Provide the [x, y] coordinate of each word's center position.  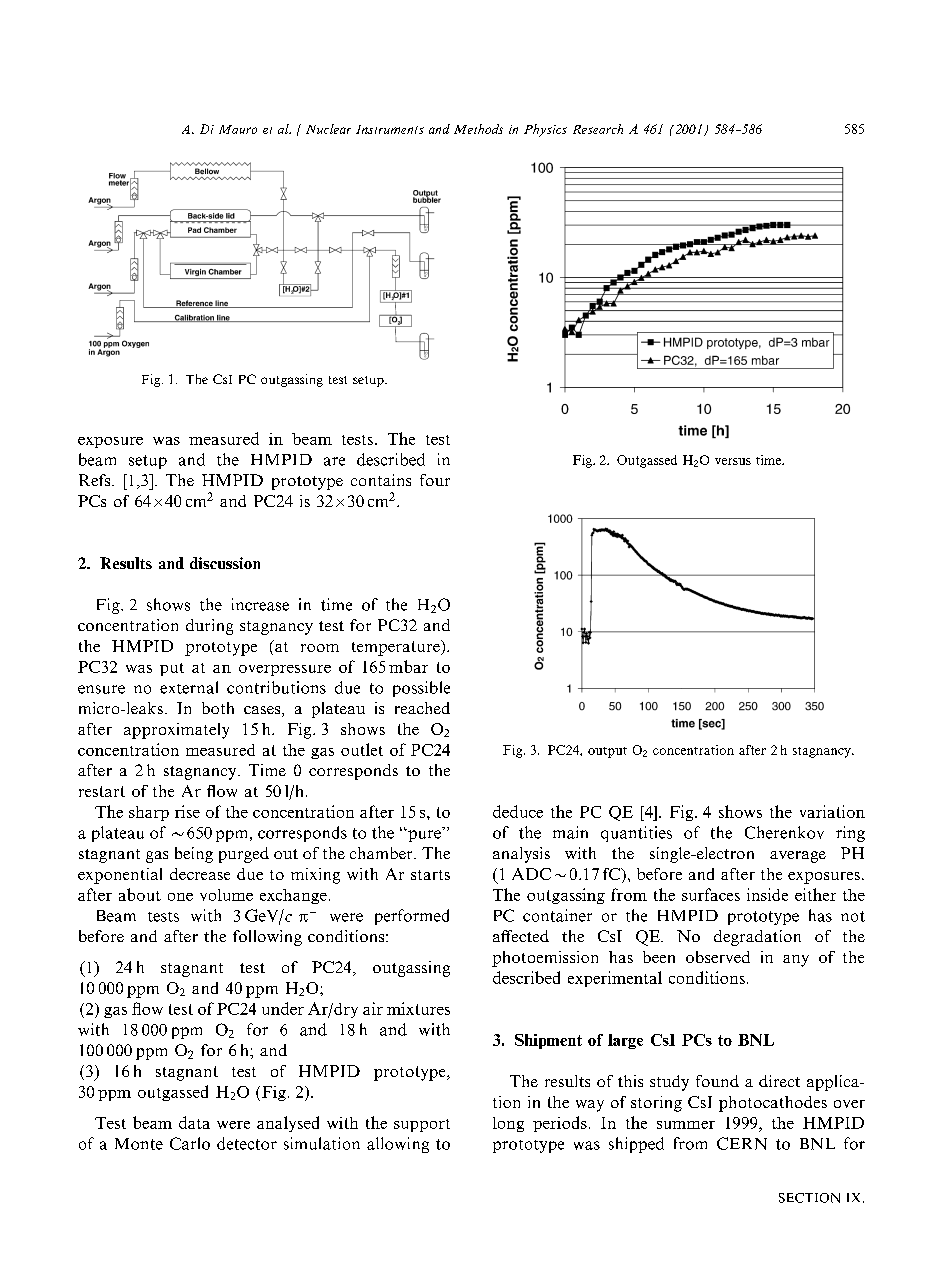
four [435, 480]
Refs [96, 480]
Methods [478, 129]
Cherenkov [784, 832]
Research [598, 129]
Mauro [238, 129]
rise [187, 811]
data [194, 1122]
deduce [518, 811]
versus [733, 461]
